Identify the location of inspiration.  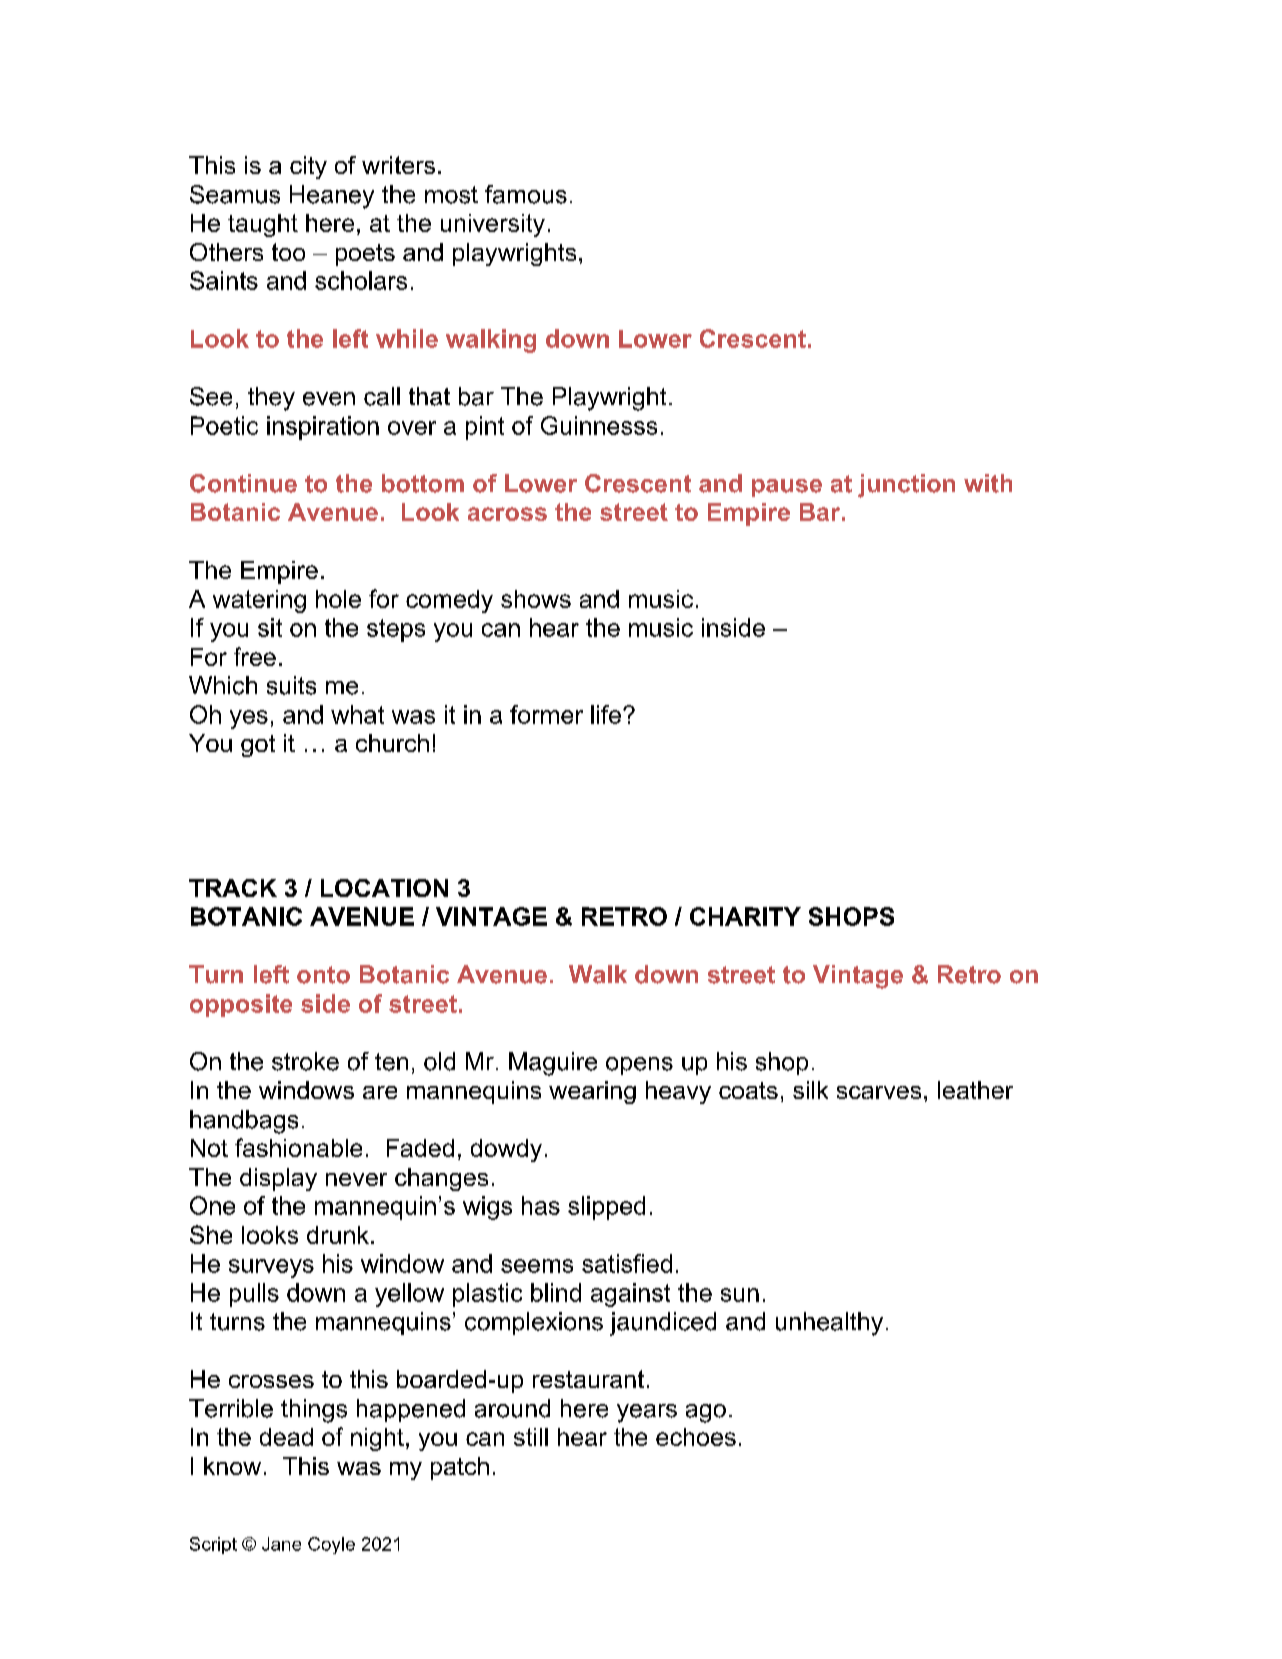
(323, 428).
